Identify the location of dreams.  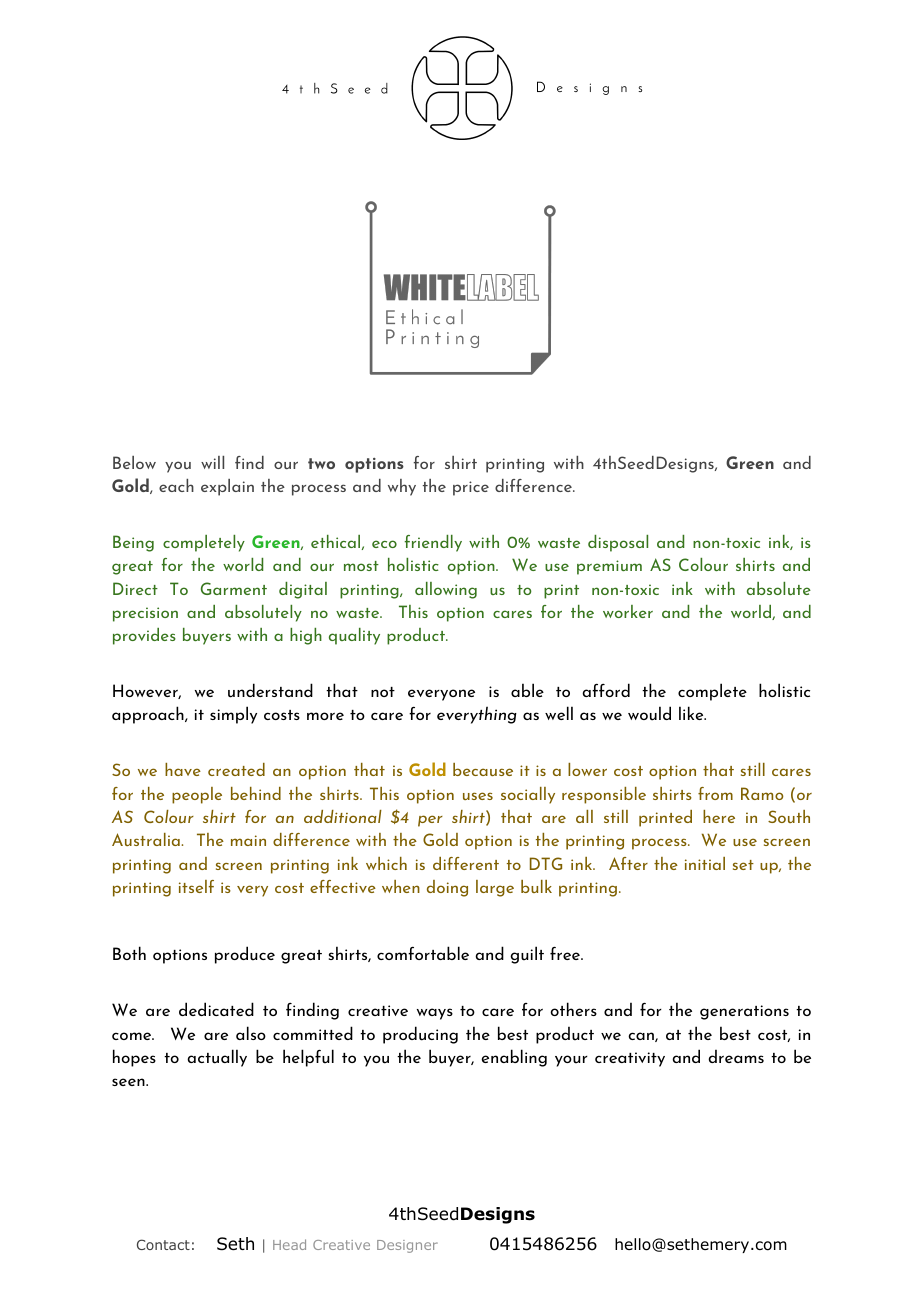
(736, 1056).
